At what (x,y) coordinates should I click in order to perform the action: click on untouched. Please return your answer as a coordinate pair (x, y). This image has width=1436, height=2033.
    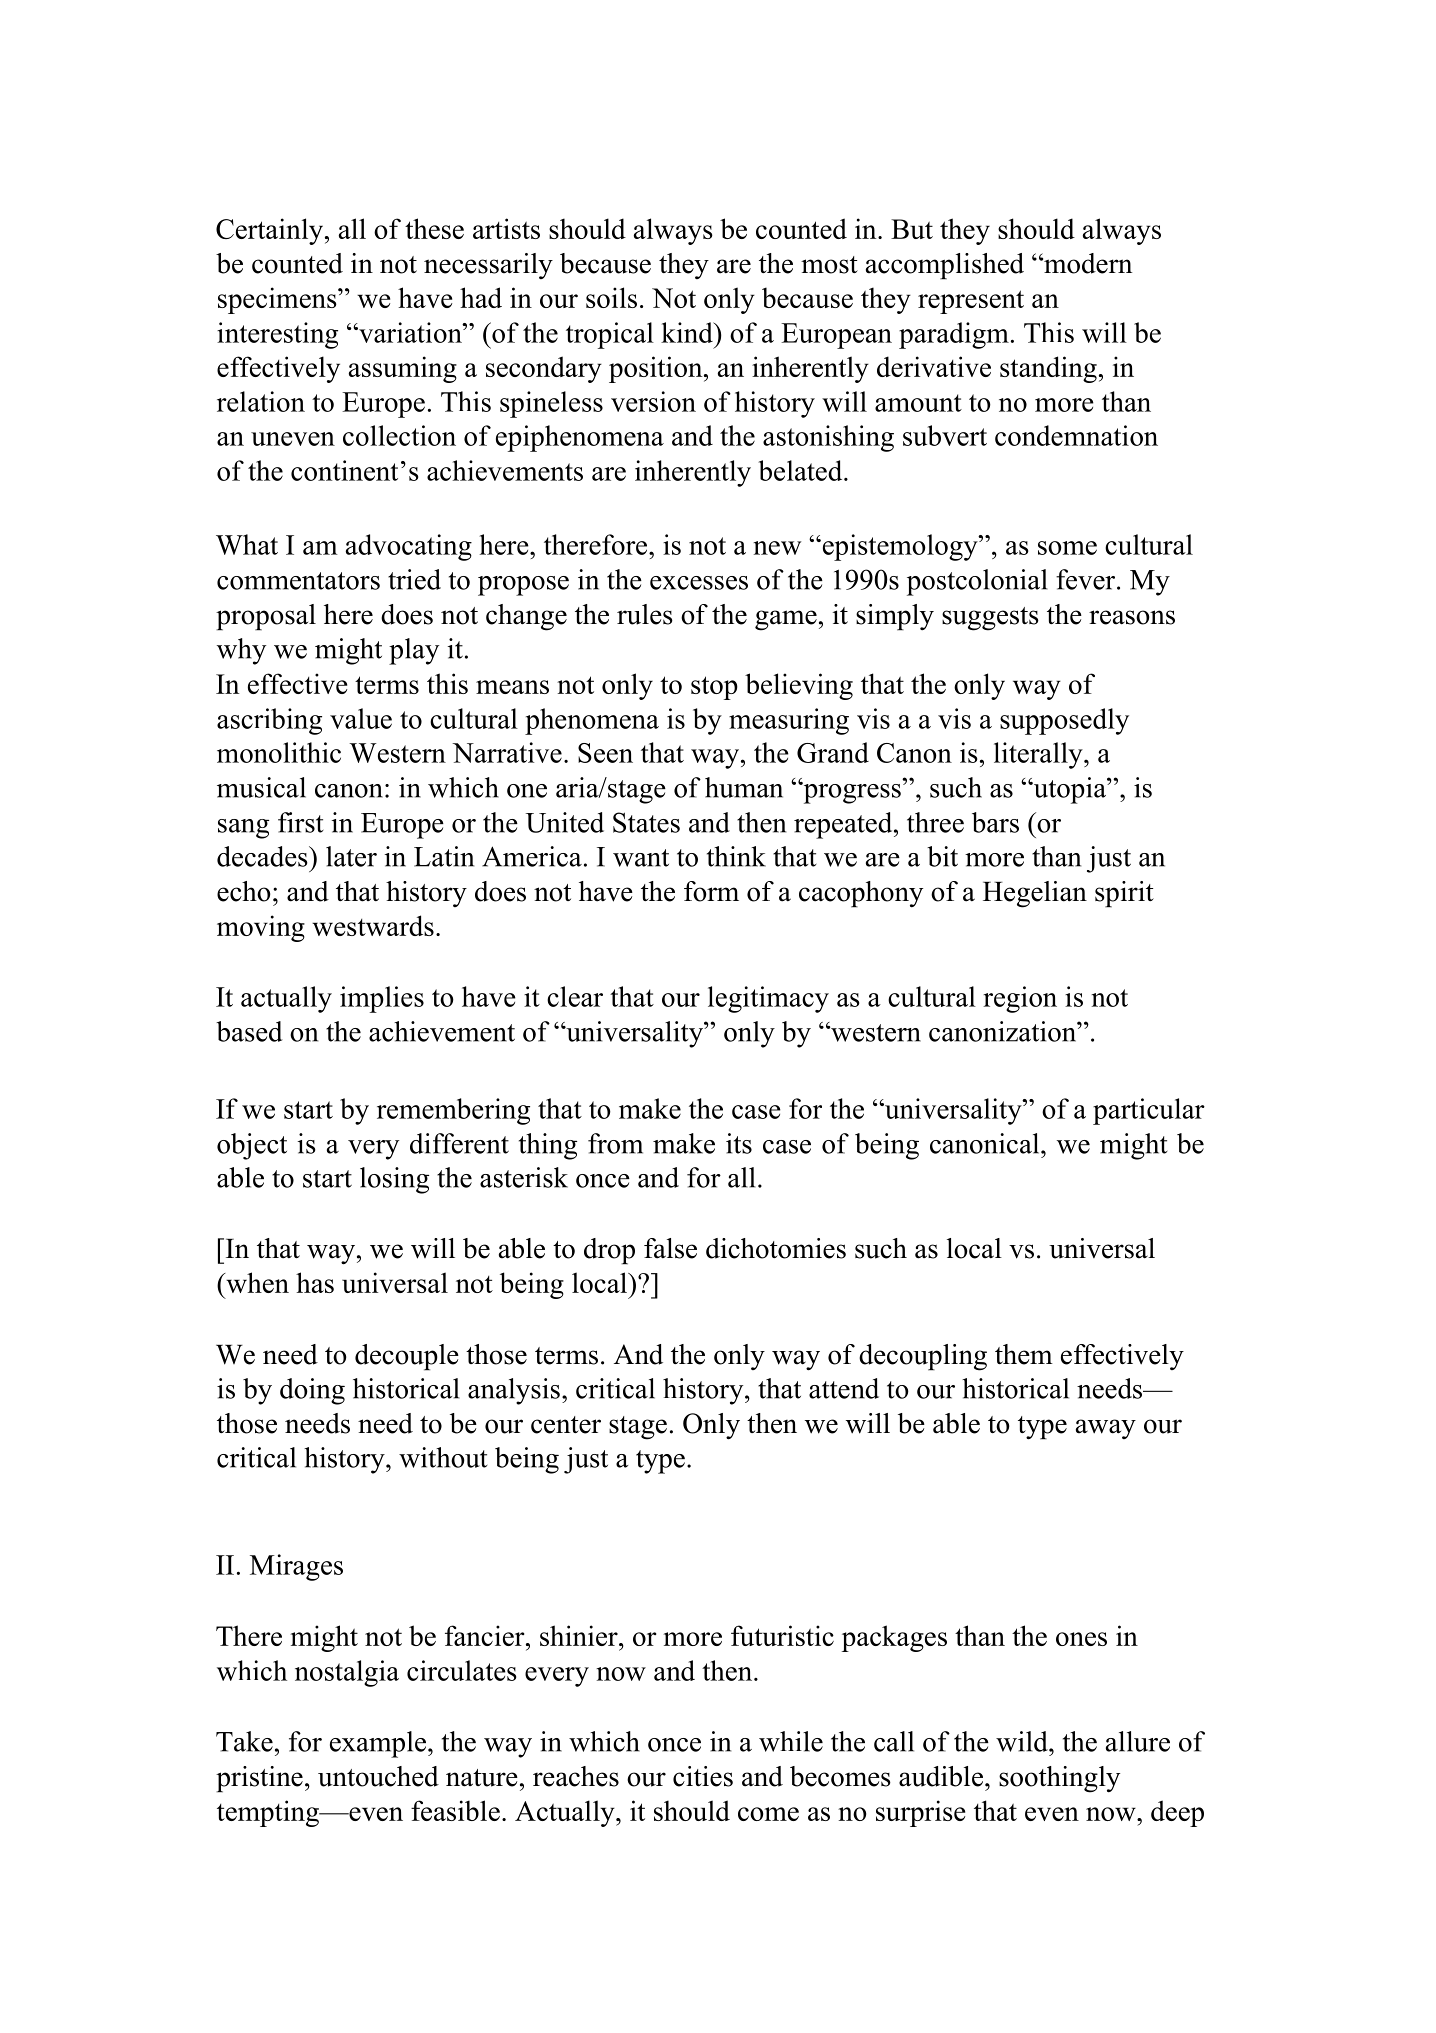
    Looking at the image, I should click on (378, 1776).
